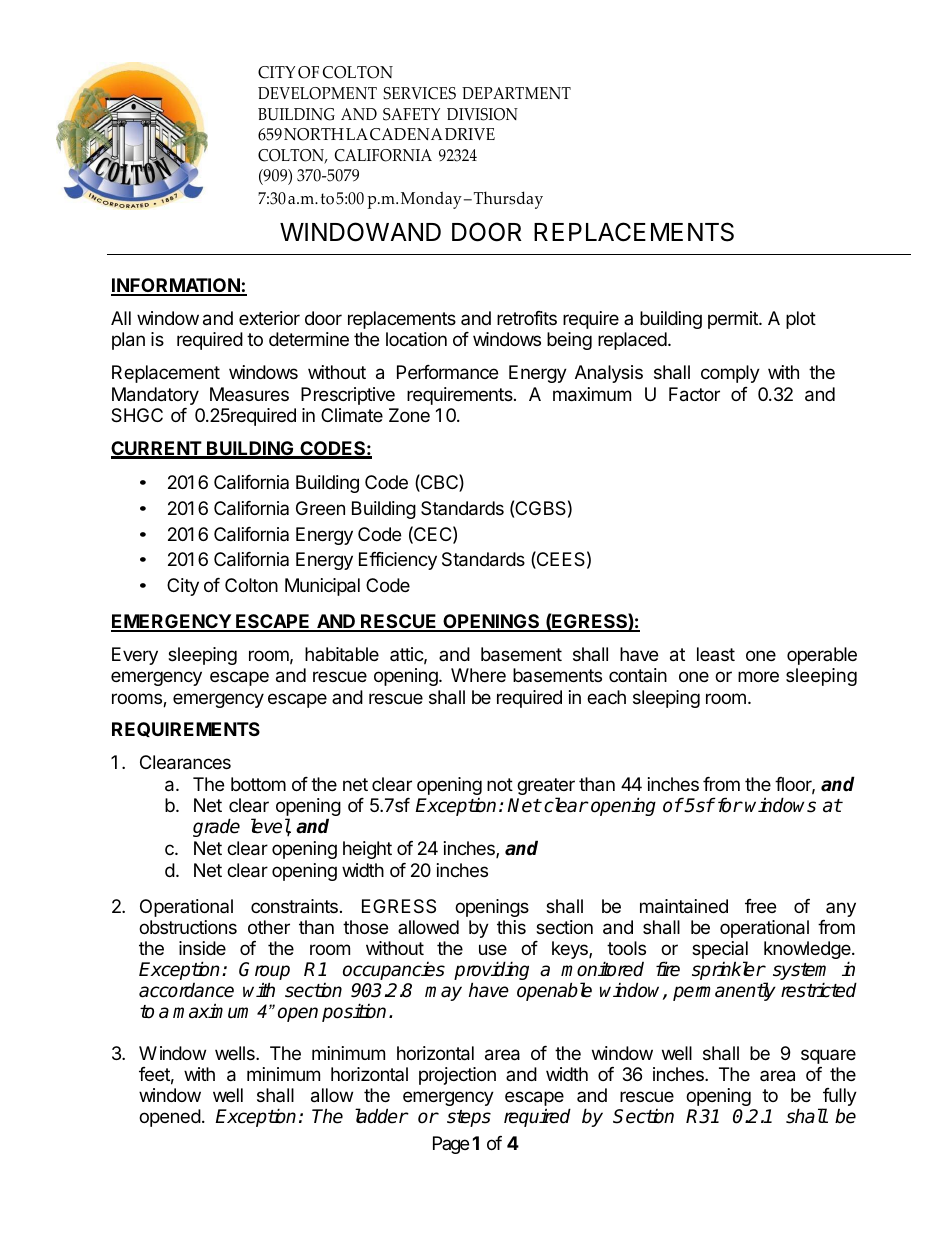 The image size is (952, 1233). I want to click on CURRENT, so click(157, 449).
